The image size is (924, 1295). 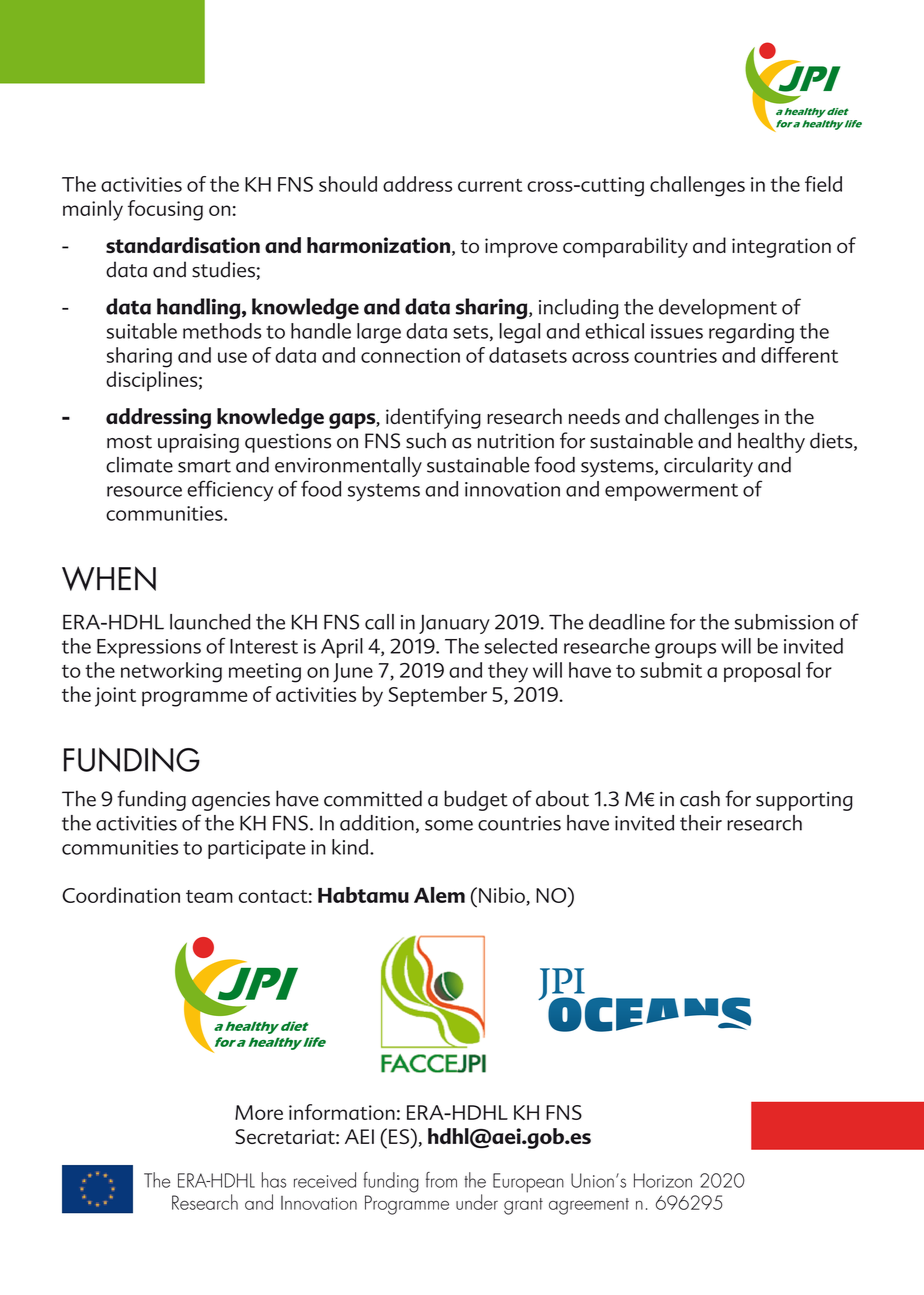 What do you see at coordinates (781, 248) in the screenshot?
I see `integration` at bounding box center [781, 248].
